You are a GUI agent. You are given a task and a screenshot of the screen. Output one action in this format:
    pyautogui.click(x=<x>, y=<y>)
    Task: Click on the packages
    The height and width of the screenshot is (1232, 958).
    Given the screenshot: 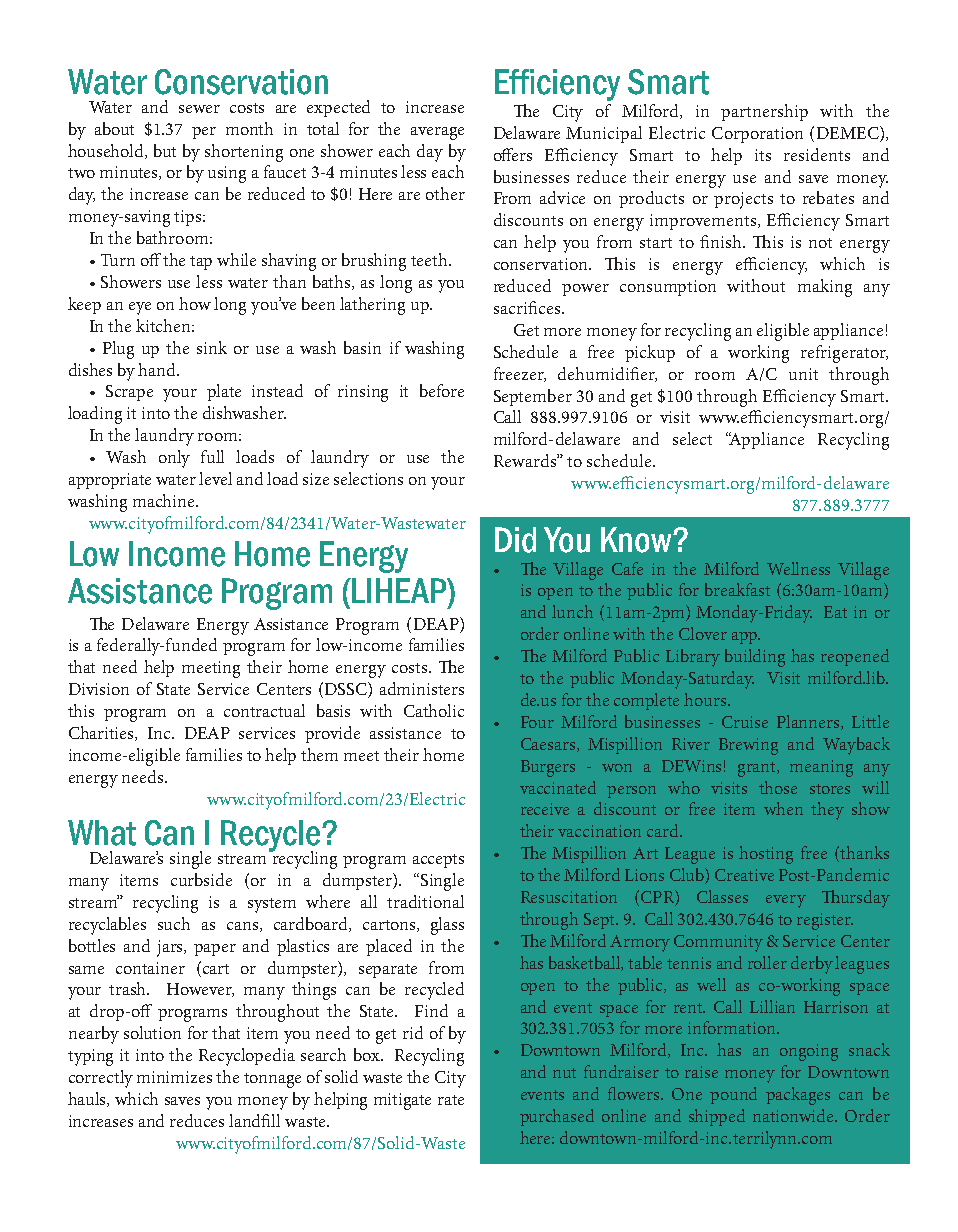 What is the action you would take?
    pyautogui.click(x=798, y=1096)
